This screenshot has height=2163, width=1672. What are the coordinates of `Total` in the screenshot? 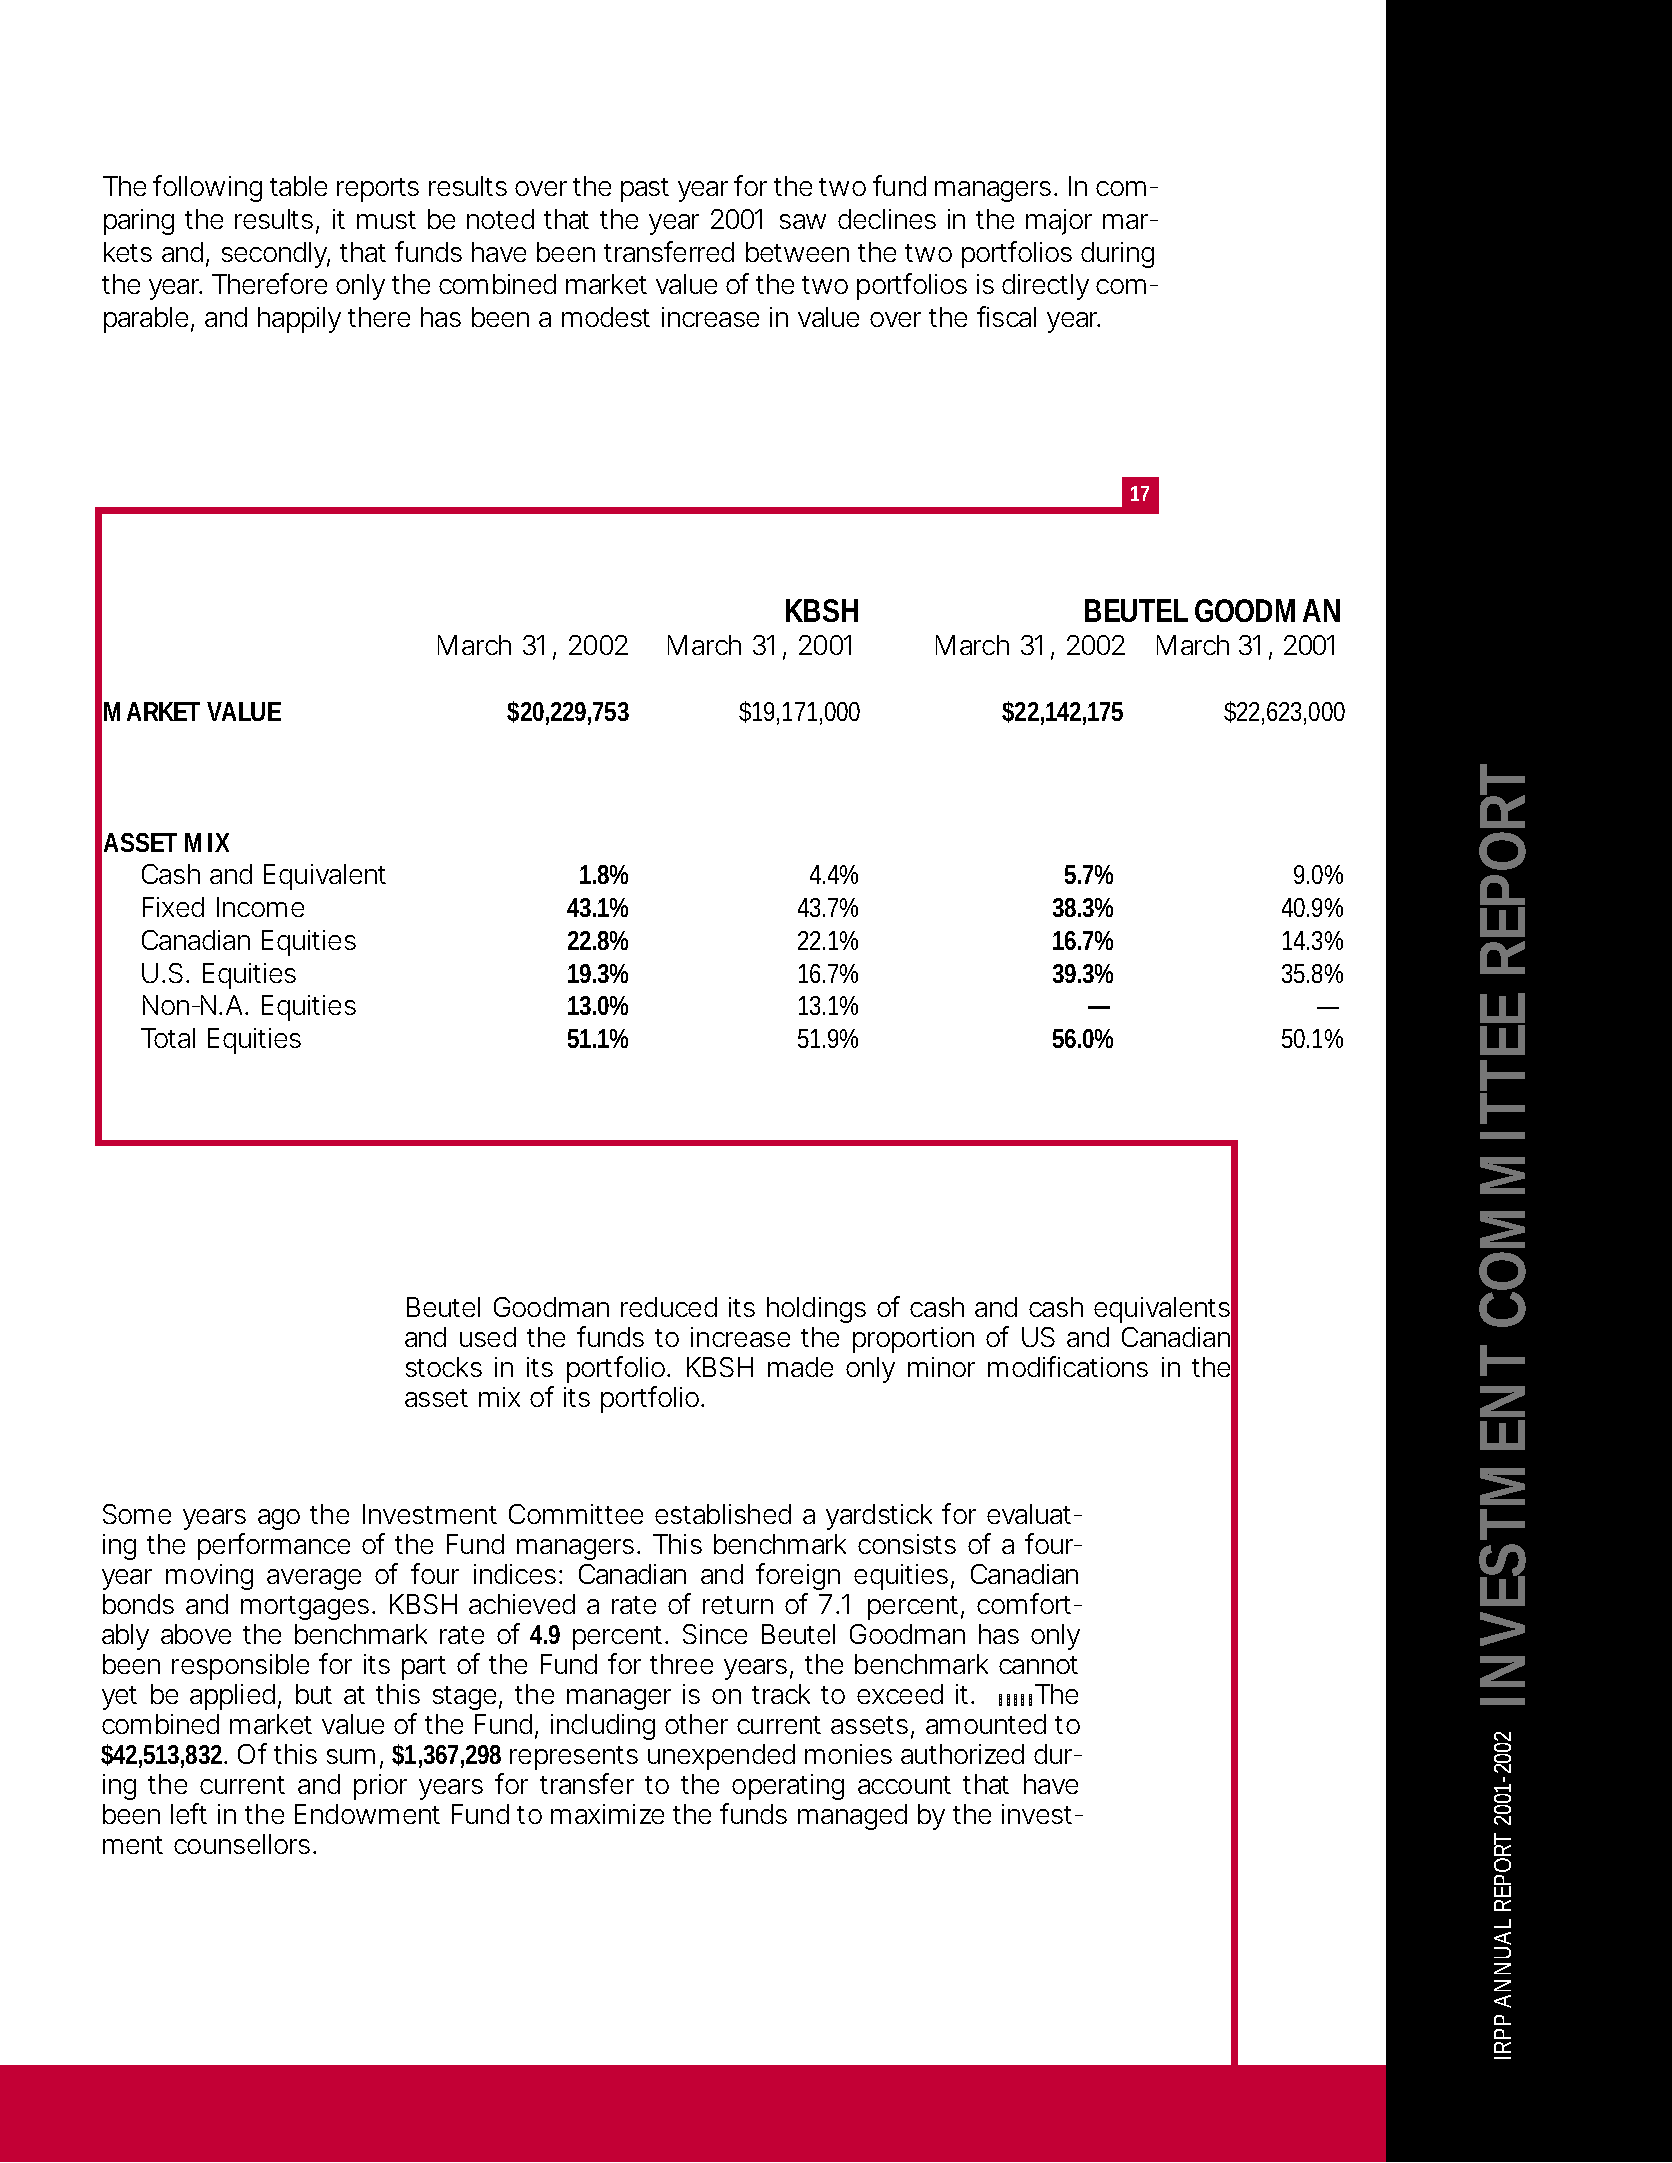 It's located at (168, 1038).
